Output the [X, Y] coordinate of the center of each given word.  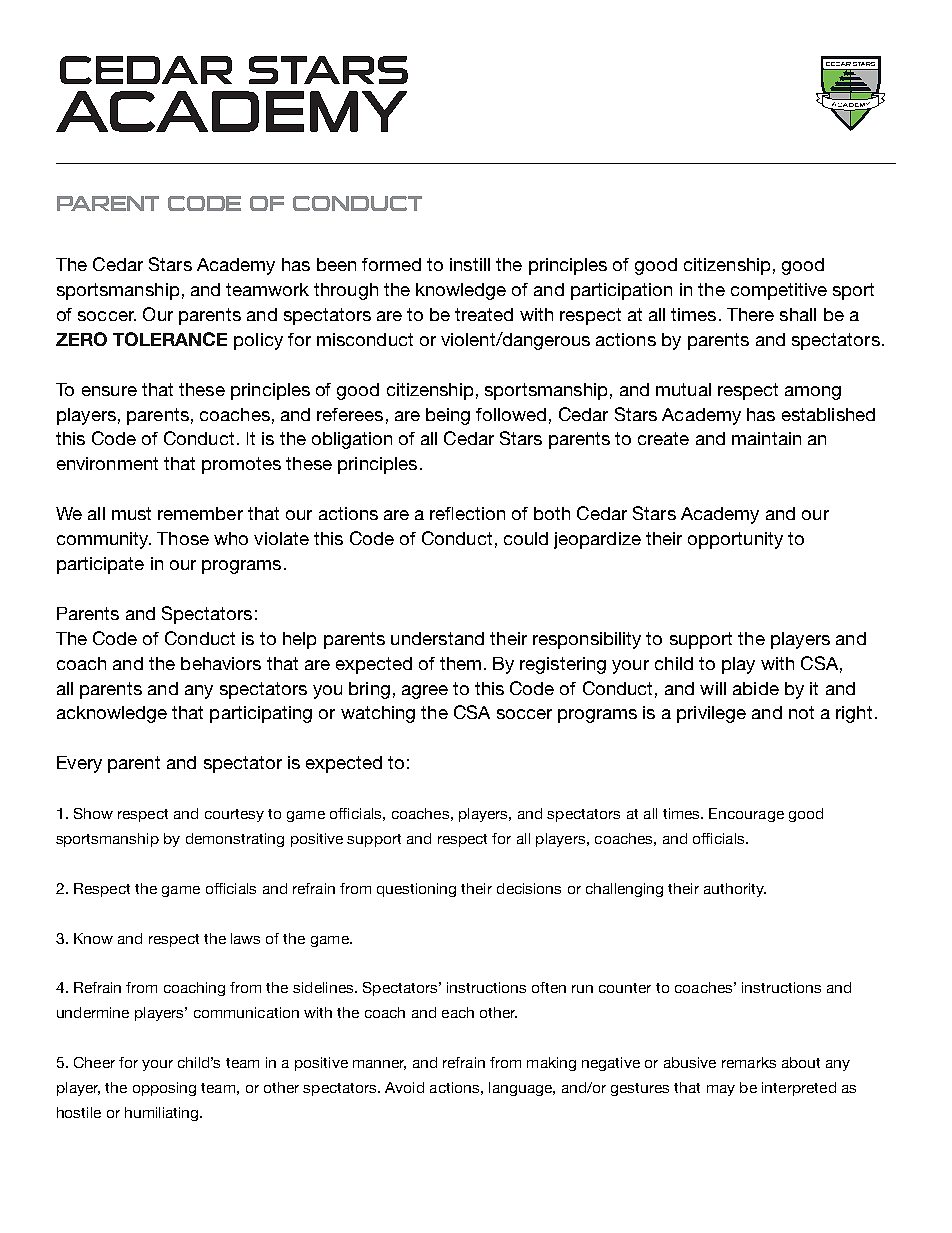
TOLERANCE [170, 339]
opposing [164, 1089]
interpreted [799, 1089]
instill [470, 264]
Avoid [404, 1087]
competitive [779, 291]
